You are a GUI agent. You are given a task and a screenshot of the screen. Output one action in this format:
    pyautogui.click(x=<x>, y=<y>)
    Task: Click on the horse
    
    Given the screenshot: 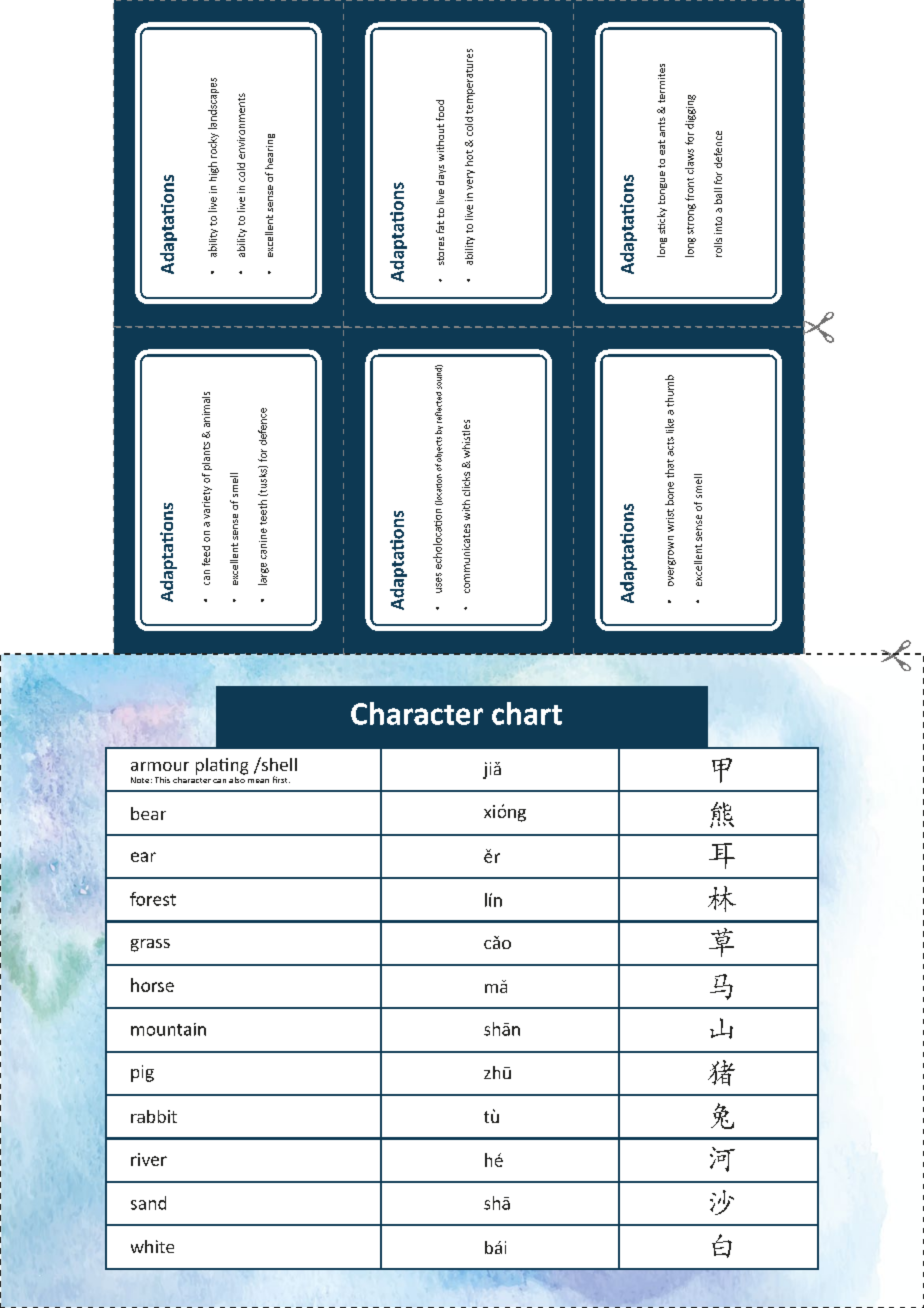 What is the action you would take?
    pyautogui.click(x=152, y=985)
